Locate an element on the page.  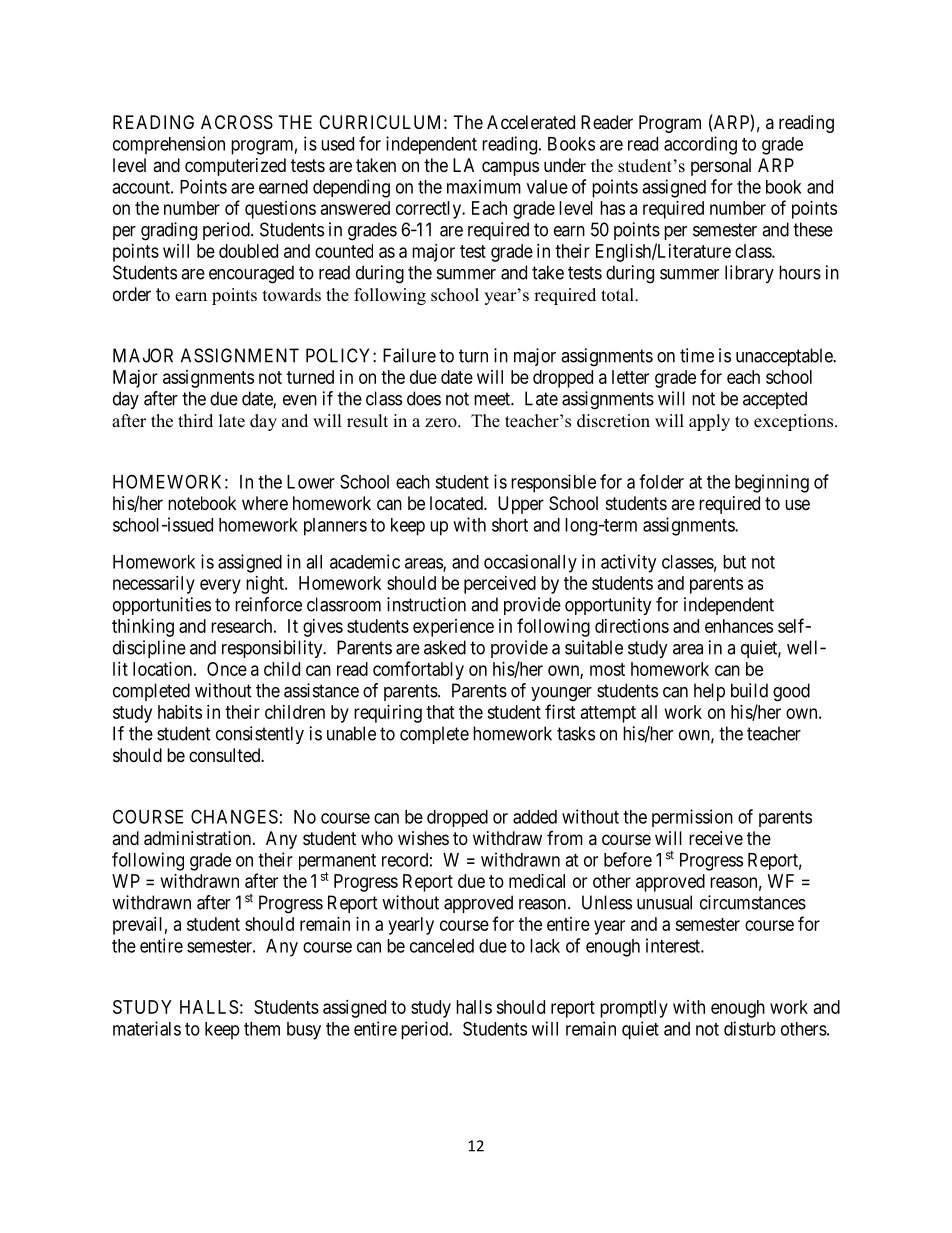
computerized is located at coordinates (235, 167).
